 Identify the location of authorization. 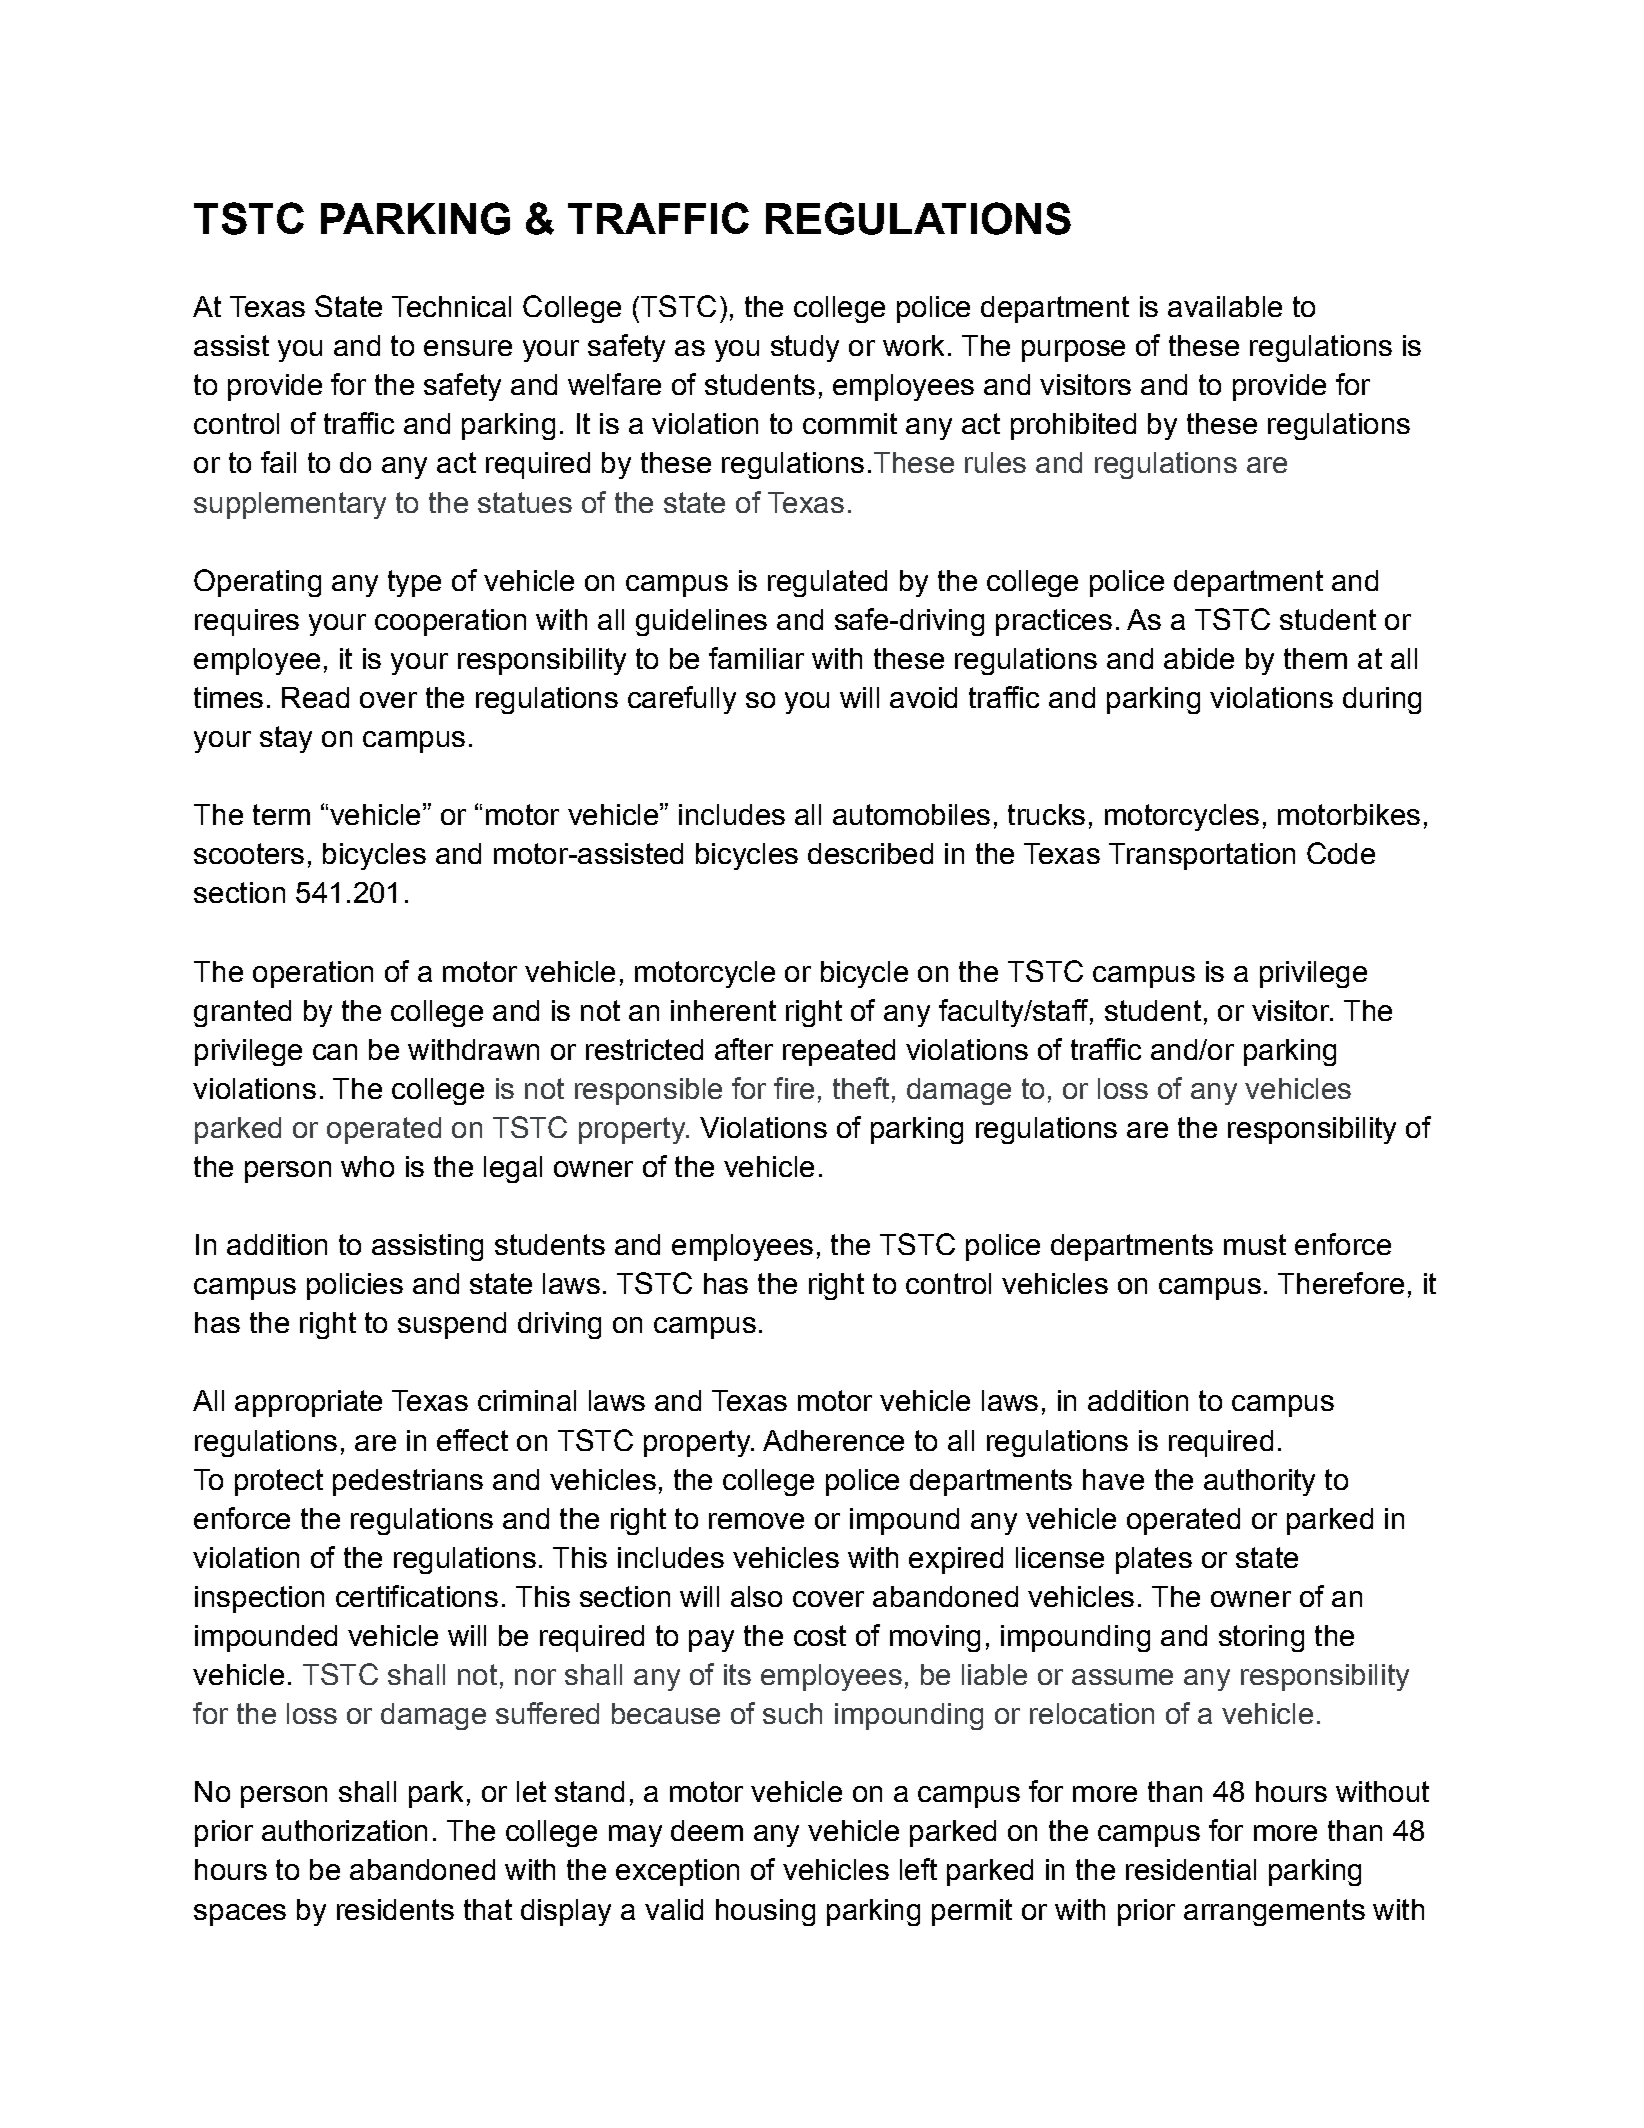
(344, 1830).
